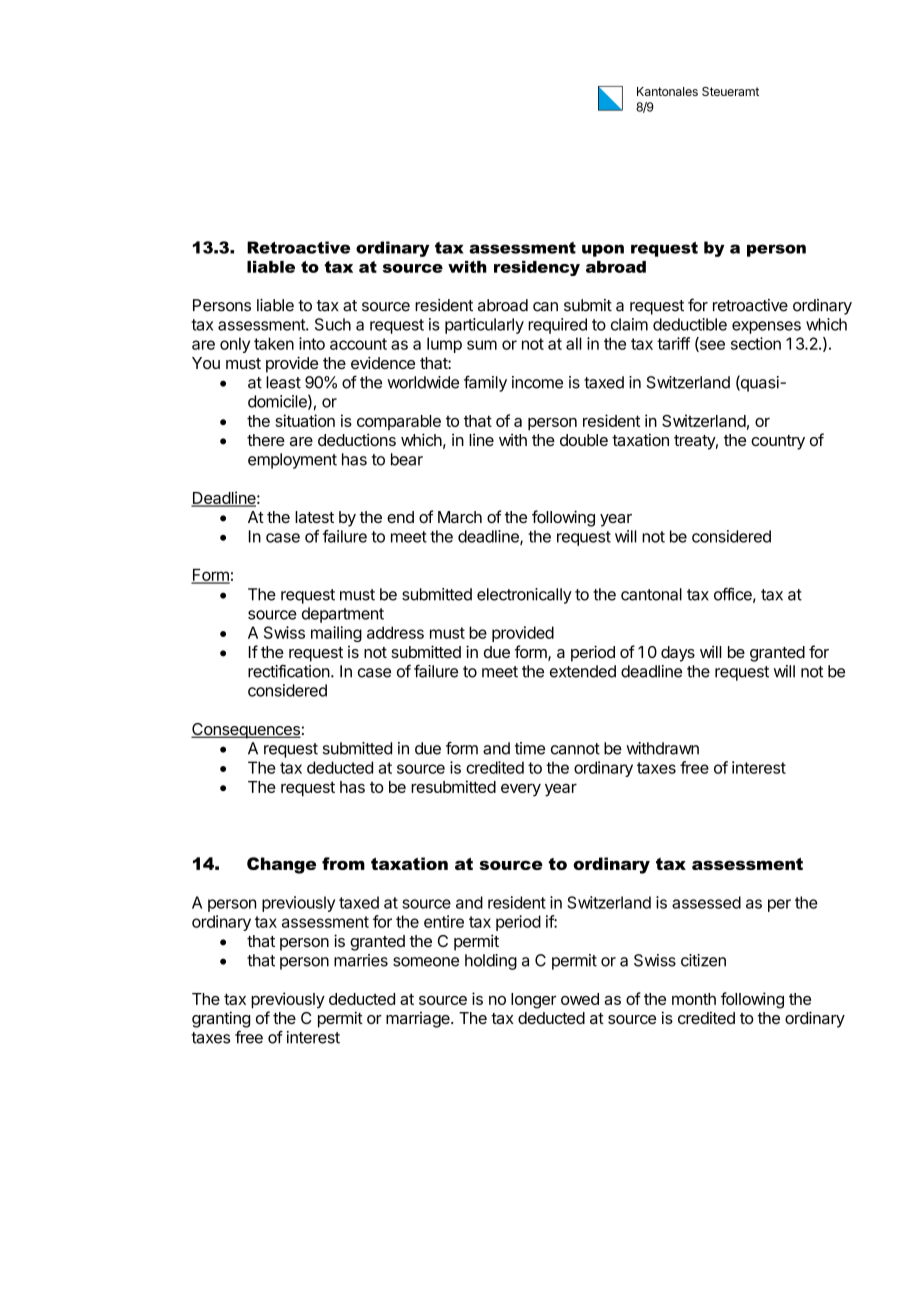 This page has width=924, height=1308. I want to click on residency, so click(537, 268).
